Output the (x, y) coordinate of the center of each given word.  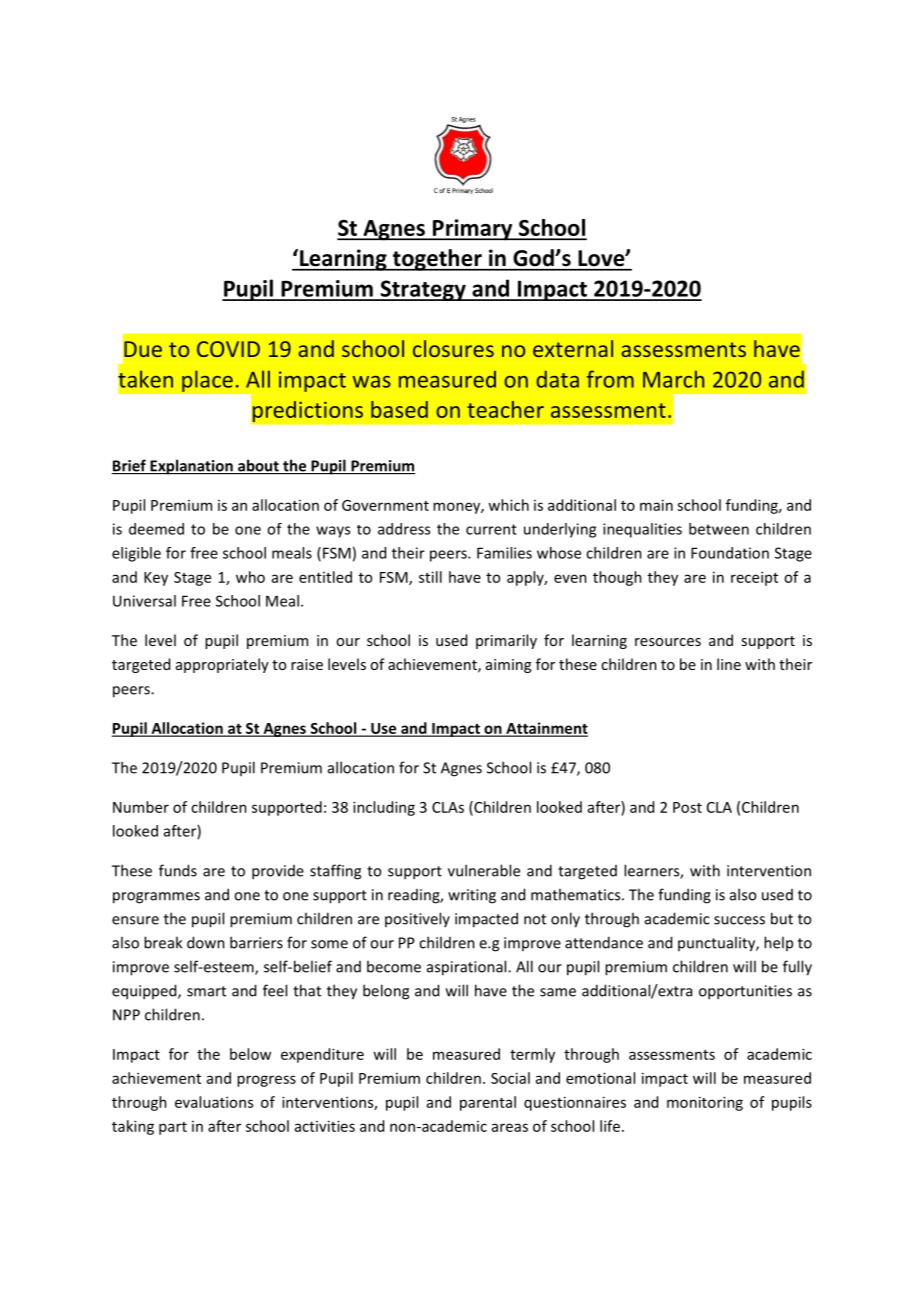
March (673, 379)
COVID (228, 349)
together (437, 260)
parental (488, 1103)
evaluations (214, 1102)
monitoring (705, 1103)
